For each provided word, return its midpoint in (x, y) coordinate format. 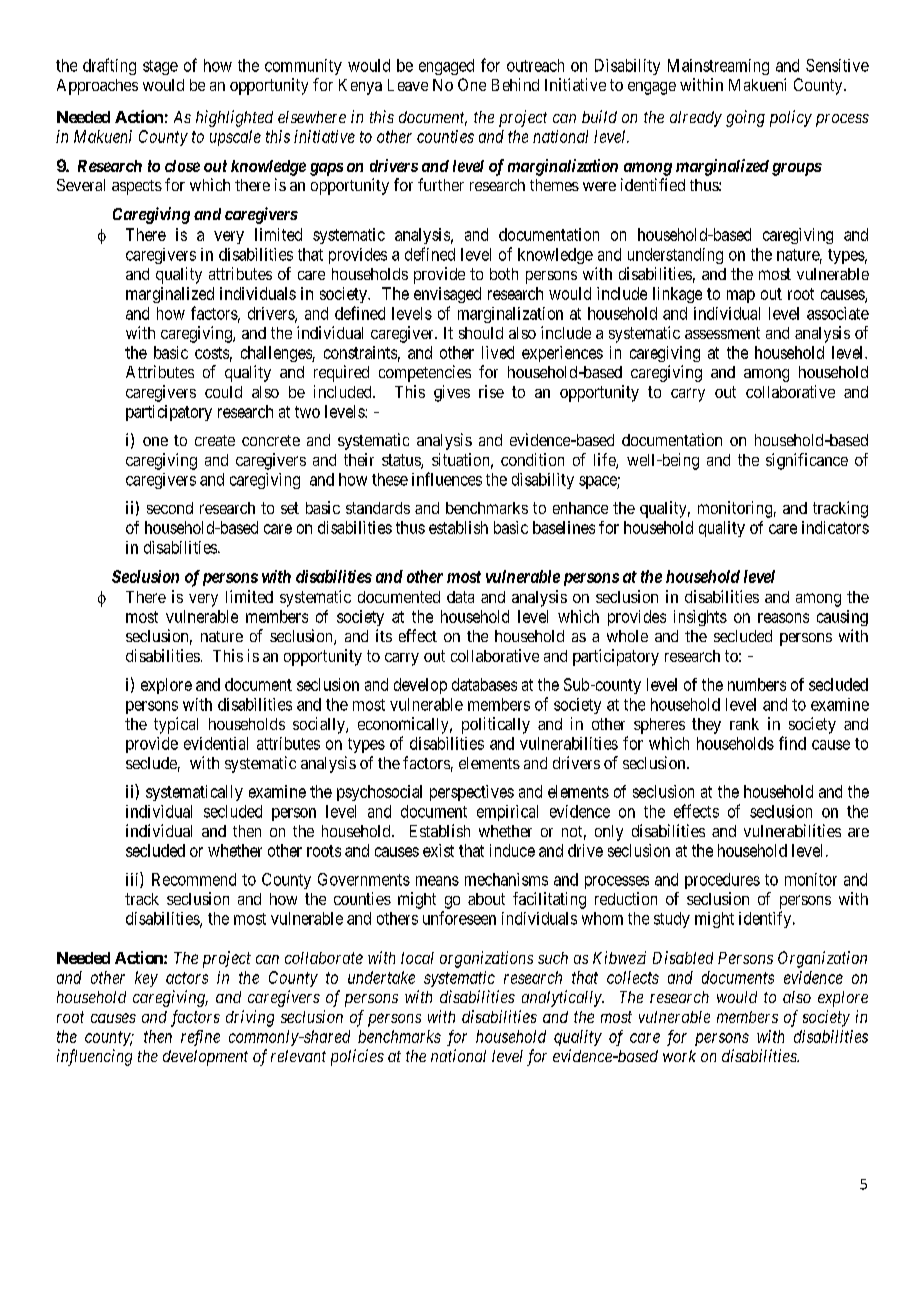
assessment (722, 333)
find (792, 743)
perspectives (472, 793)
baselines (564, 527)
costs (212, 353)
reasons (783, 618)
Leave (408, 85)
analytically (563, 998)
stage (160, 67)
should (481, 333)
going (745, 118)
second (170, 508)
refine (200, 1038)
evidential (216, 743)
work (679, 1056)
